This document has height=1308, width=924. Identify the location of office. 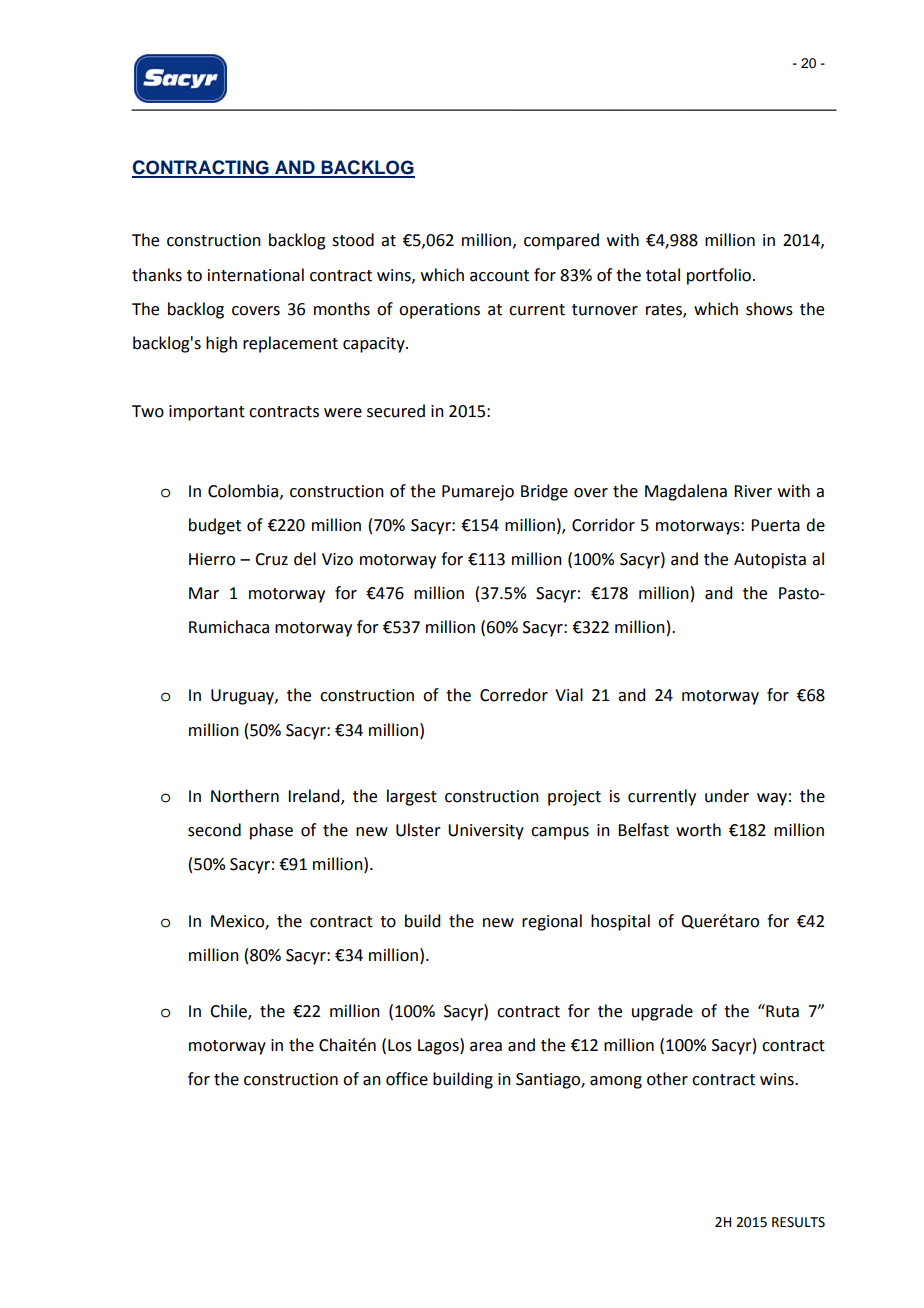
(407, 1079).
